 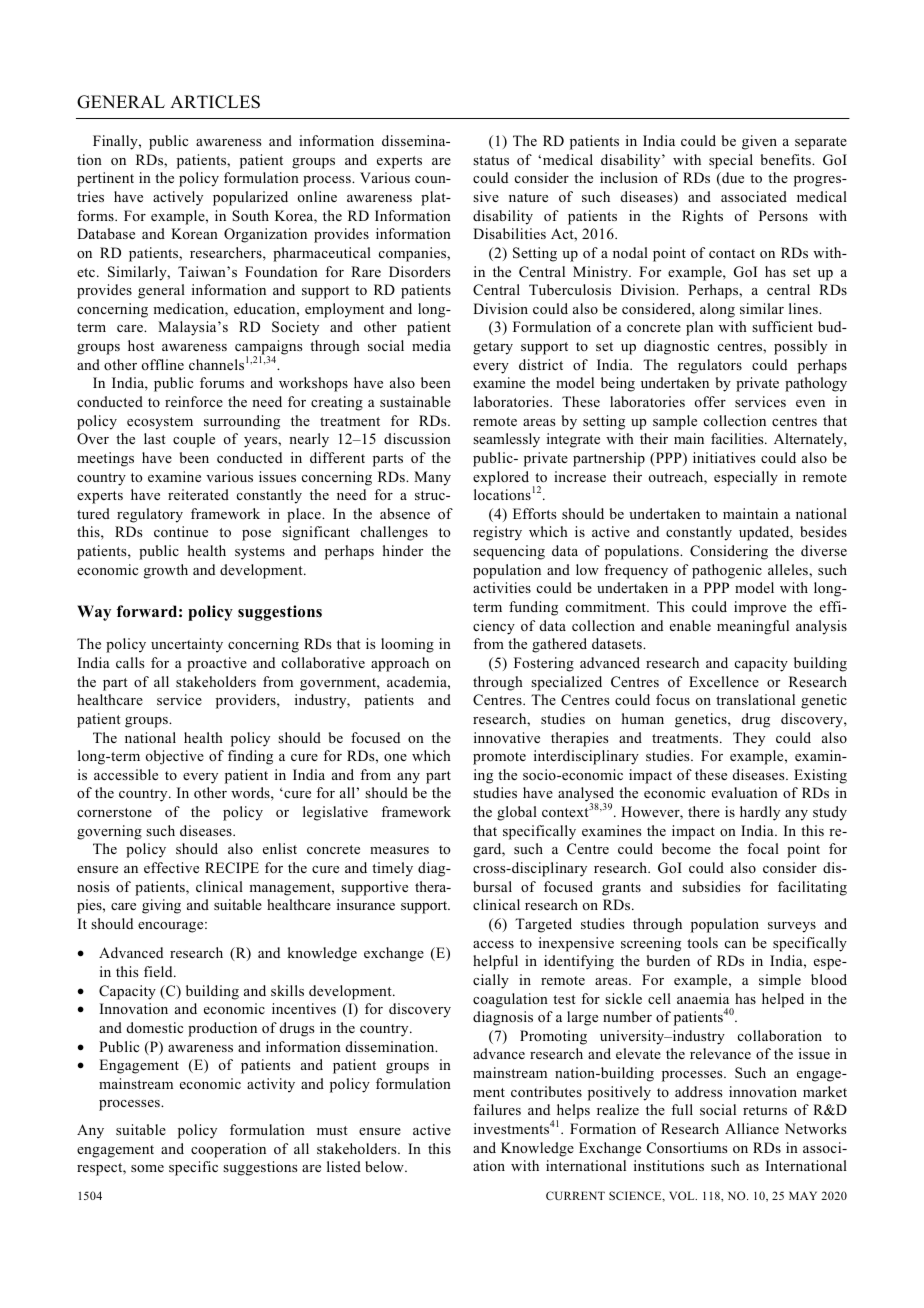 I want to click on ARTICLES, so click(x=215, y=102).
